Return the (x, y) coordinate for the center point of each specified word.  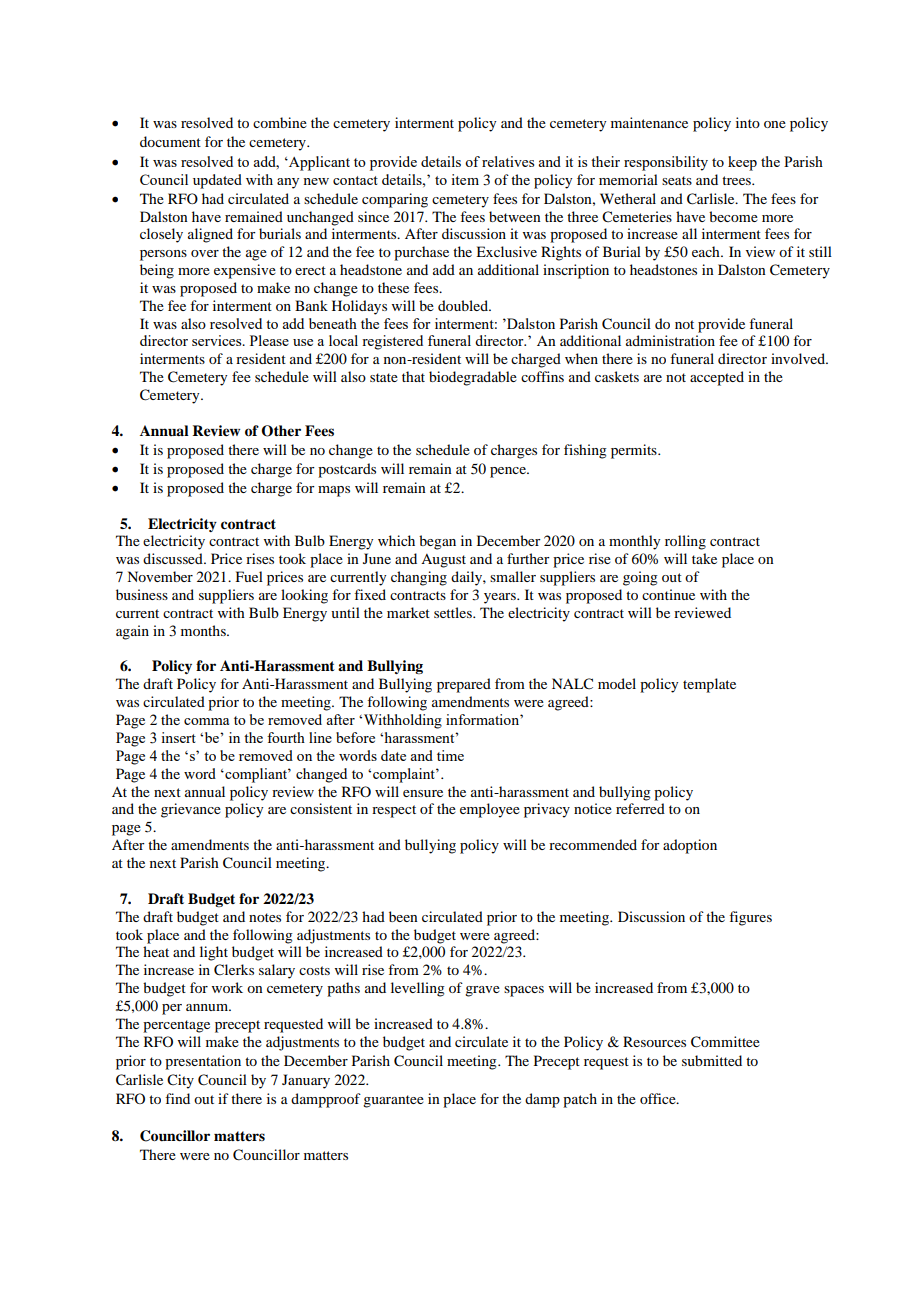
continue (668, 594)
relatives (508, 161)
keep (742, 163)
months (204, 630)
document (170, 141)
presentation (203, 1062)
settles (454, 612)
